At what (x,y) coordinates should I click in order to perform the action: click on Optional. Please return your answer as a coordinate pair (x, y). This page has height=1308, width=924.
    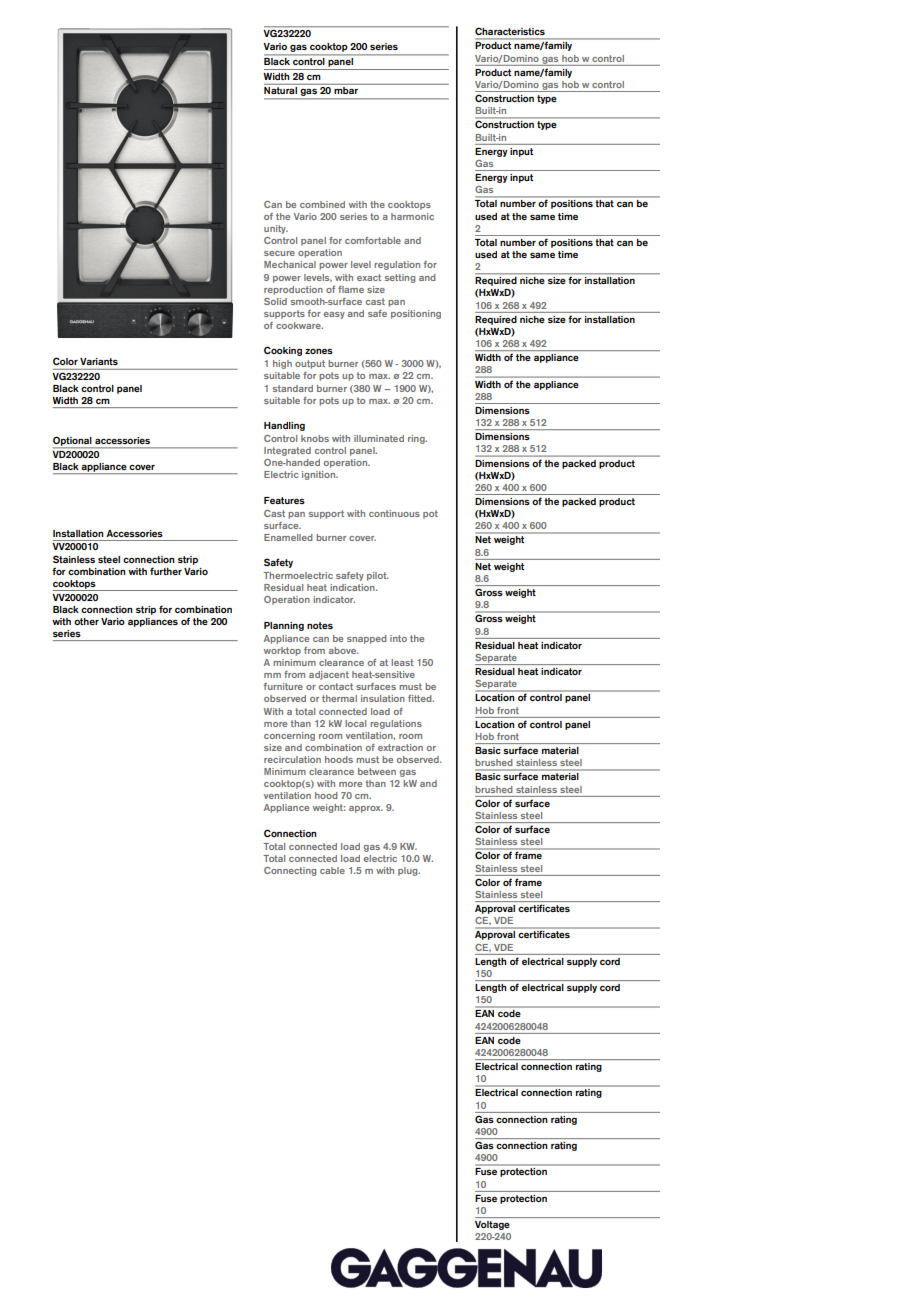
    Looking at the image, I should click on (73, 442).
